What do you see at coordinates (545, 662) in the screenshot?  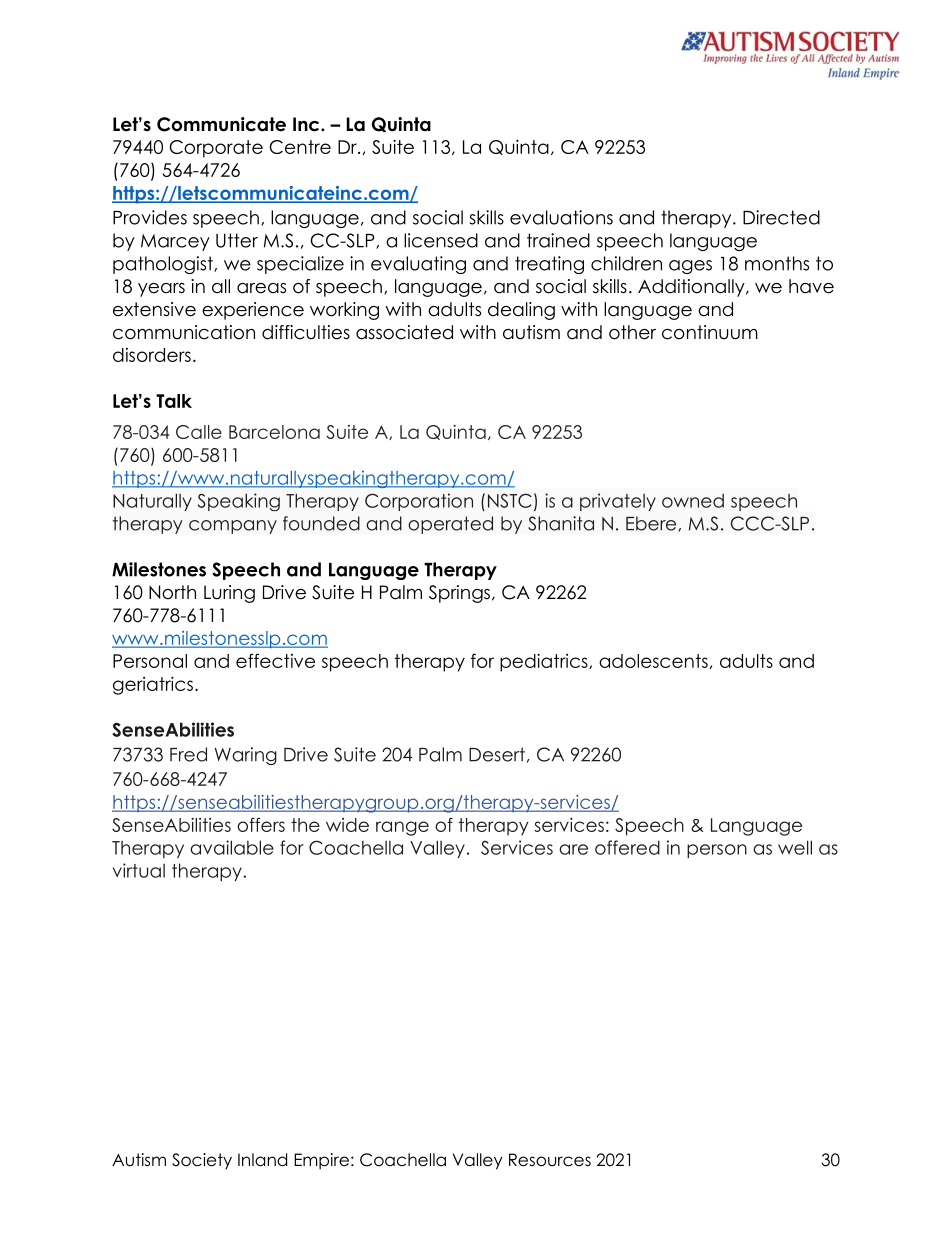 I see `pediatrics` at bounding box center [545, 662].
